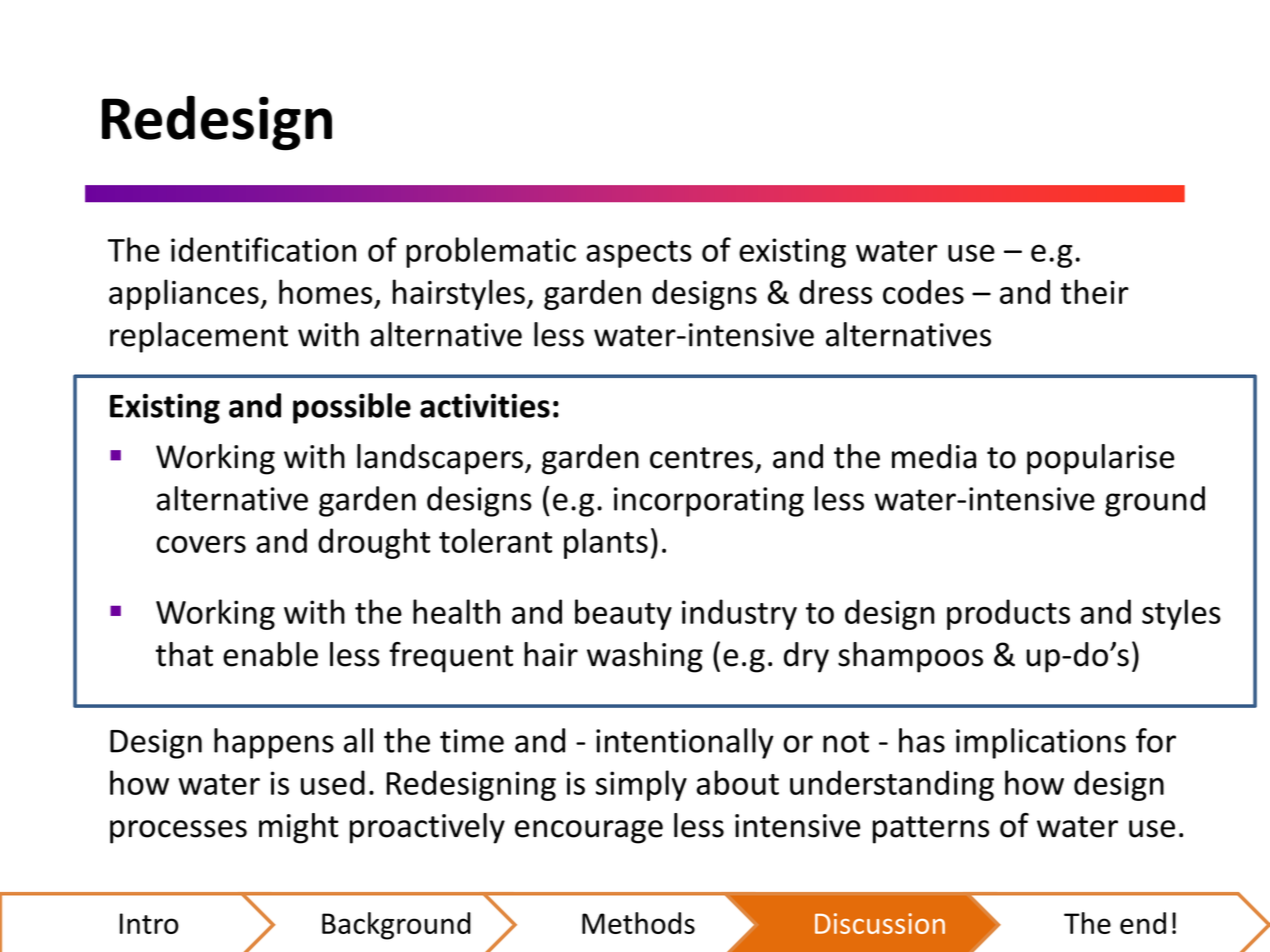 The width and height of the document is (1270, 952). I want to click on implications, so click(1041, 743).
